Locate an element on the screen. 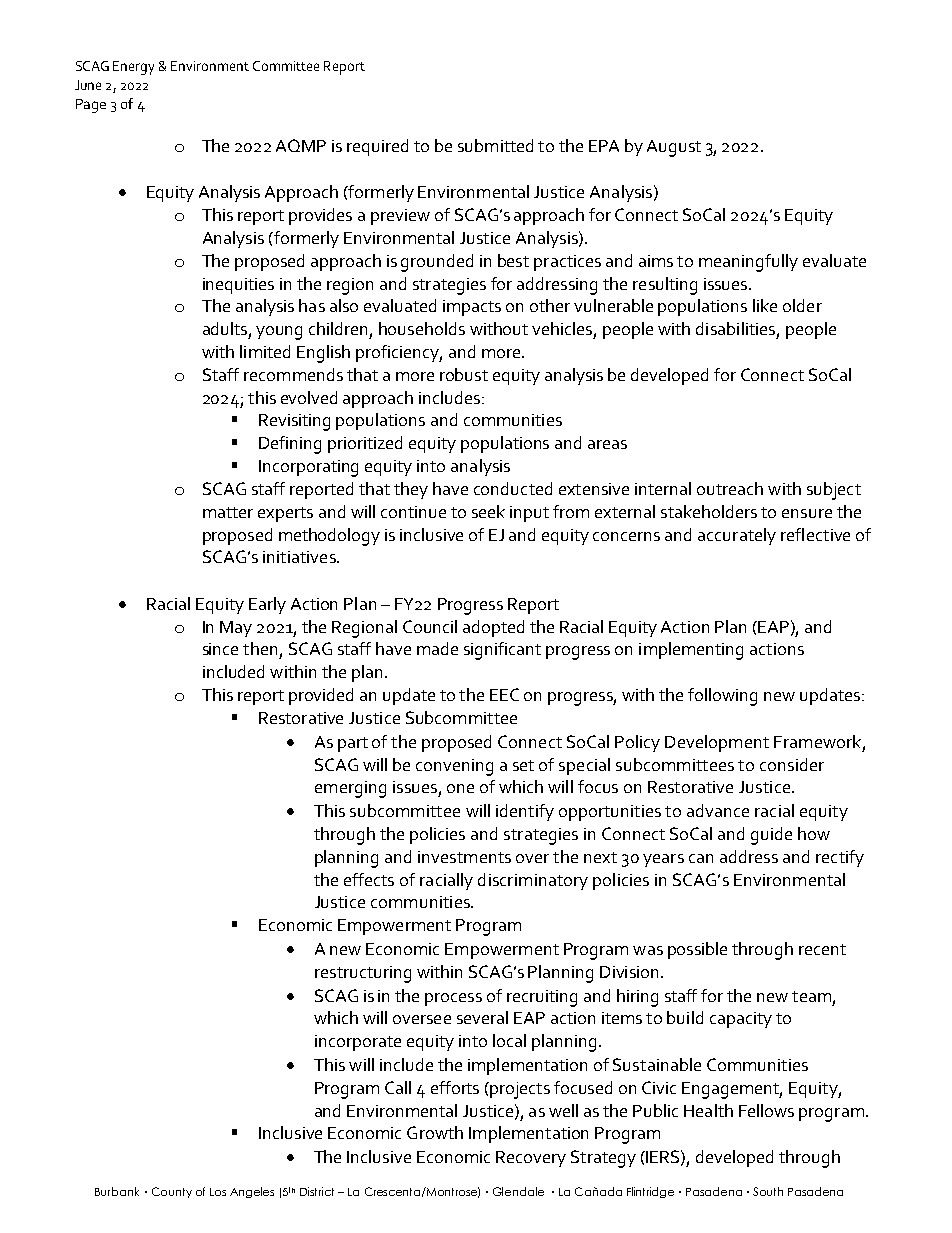  South is located at coordinates (768, 1191).
